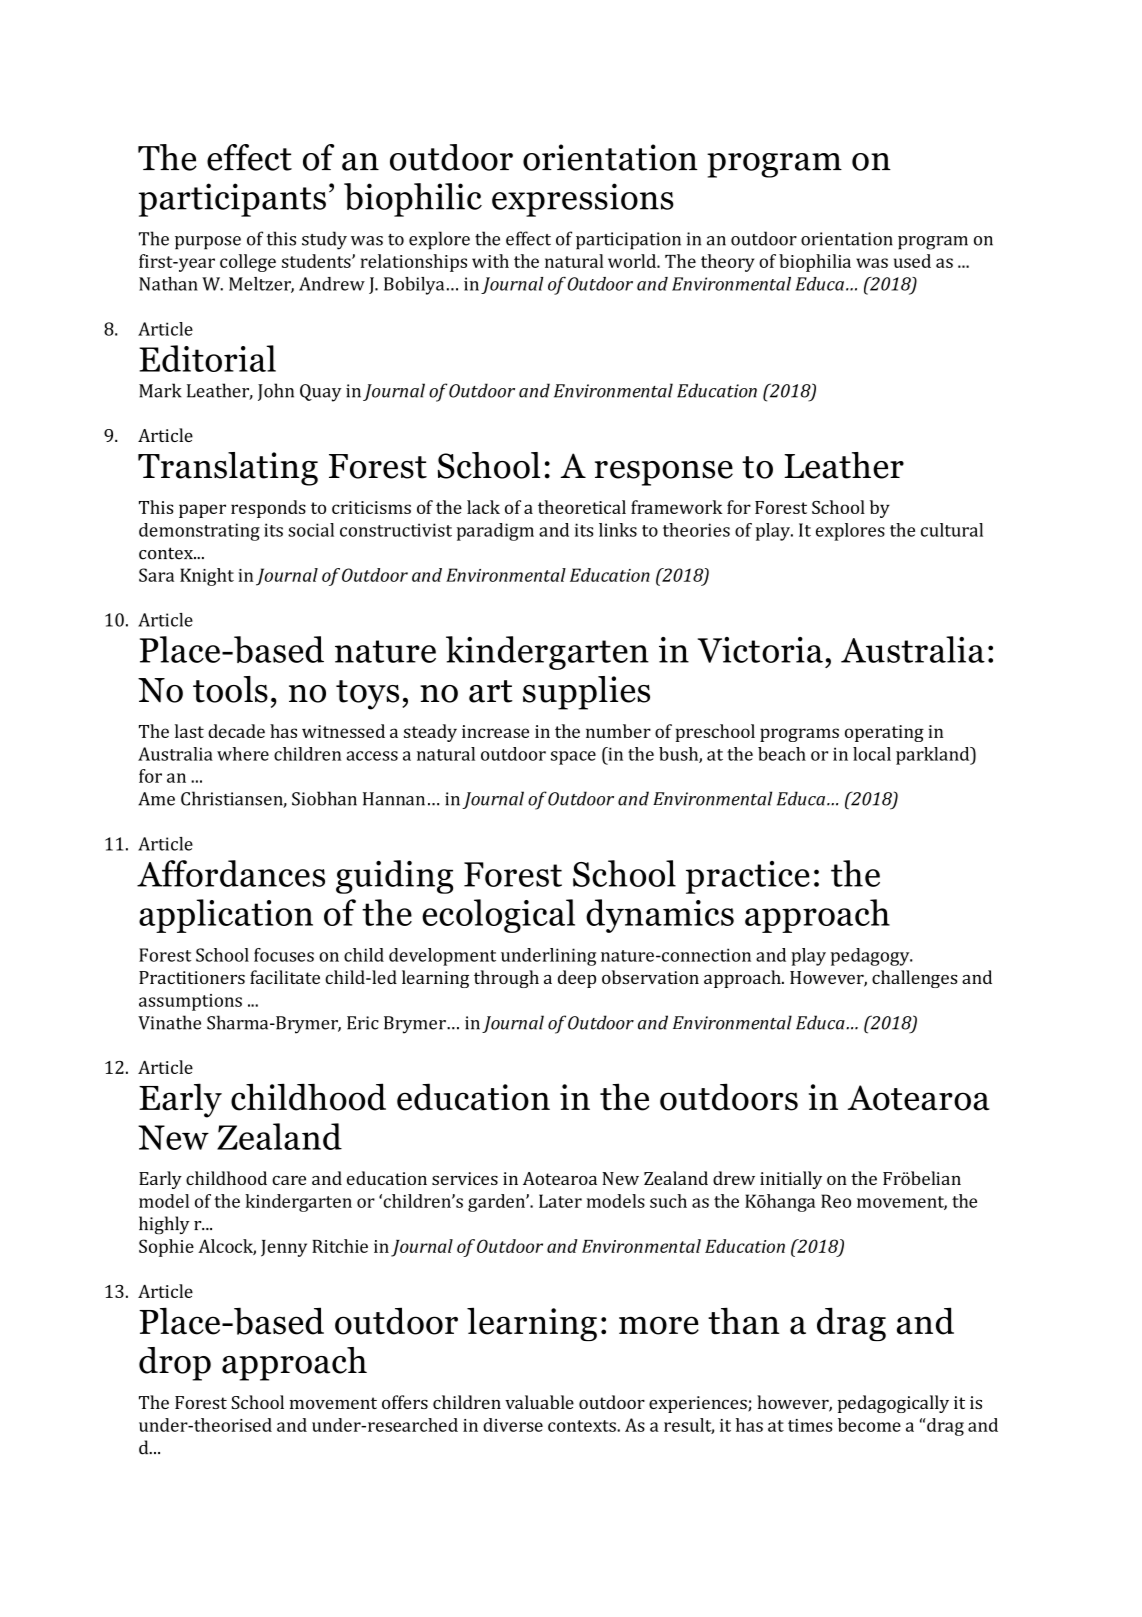  I want to click on theoretical, so click(582, 507).
